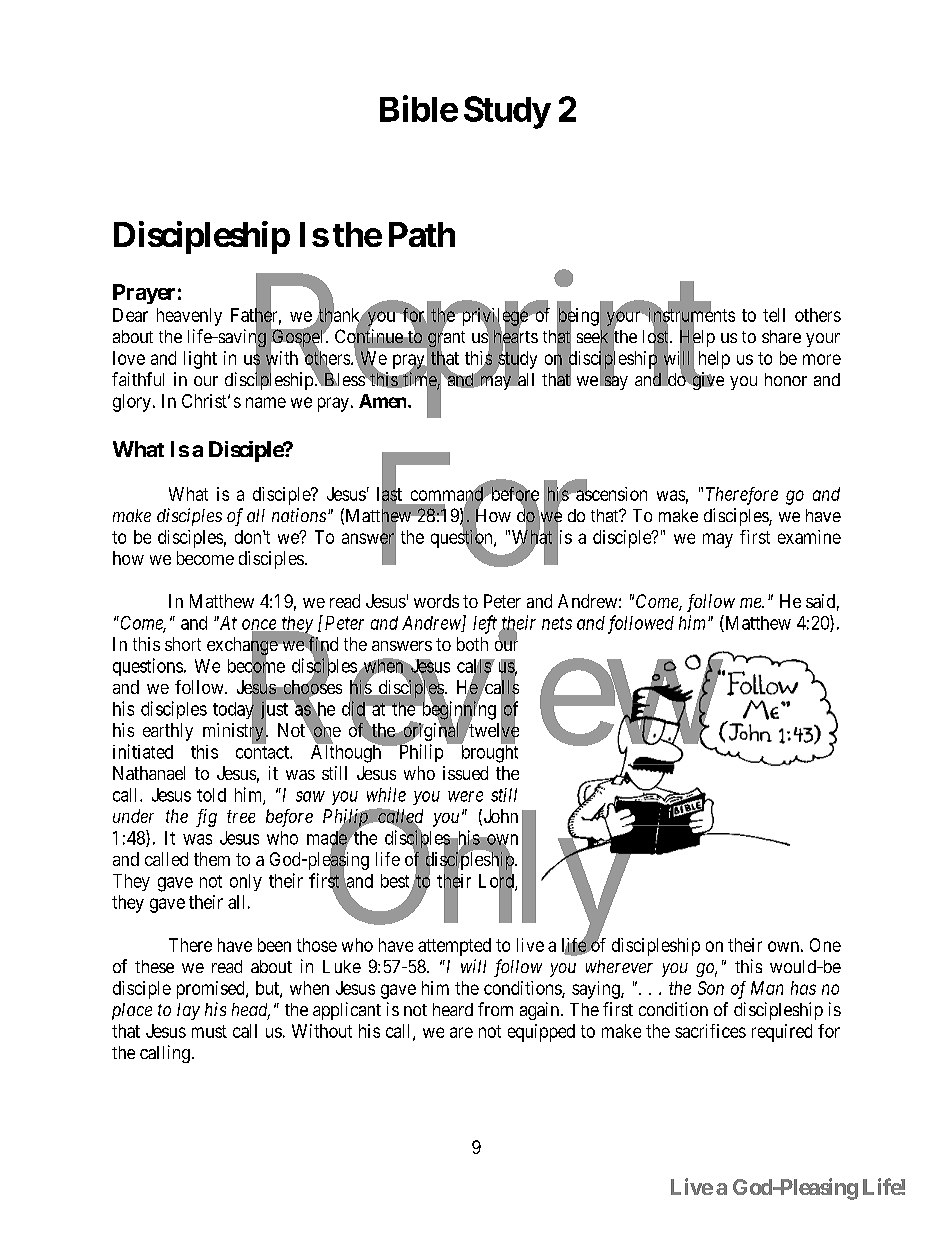 The height and width of the page is (1233, 952). Describe the element at coordinates (557, 623) in the page. I see `nets` at that location.
